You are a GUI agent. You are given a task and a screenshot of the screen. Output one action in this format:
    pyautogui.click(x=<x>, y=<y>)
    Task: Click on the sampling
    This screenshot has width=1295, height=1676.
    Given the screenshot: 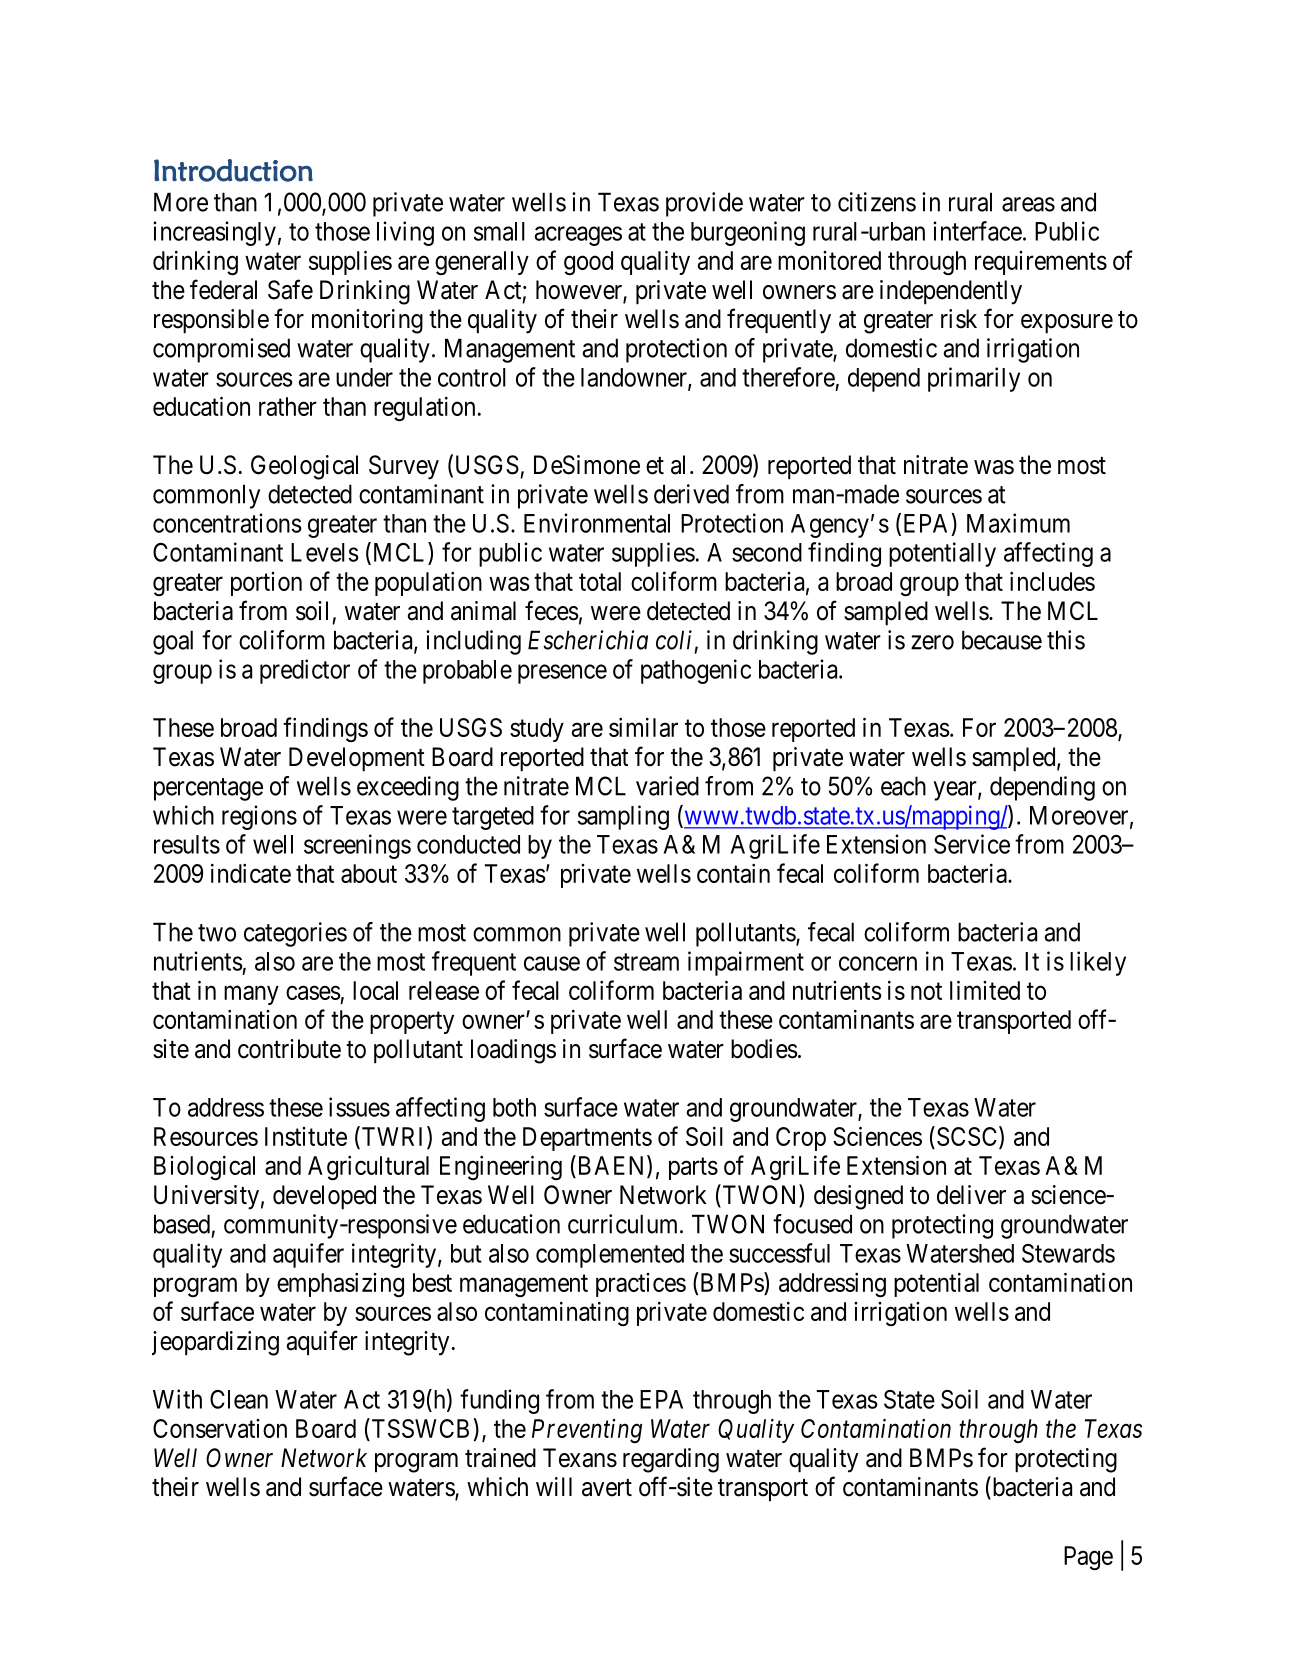 What is the action you would take?
    pyautogui.click(x=623, y=817)
